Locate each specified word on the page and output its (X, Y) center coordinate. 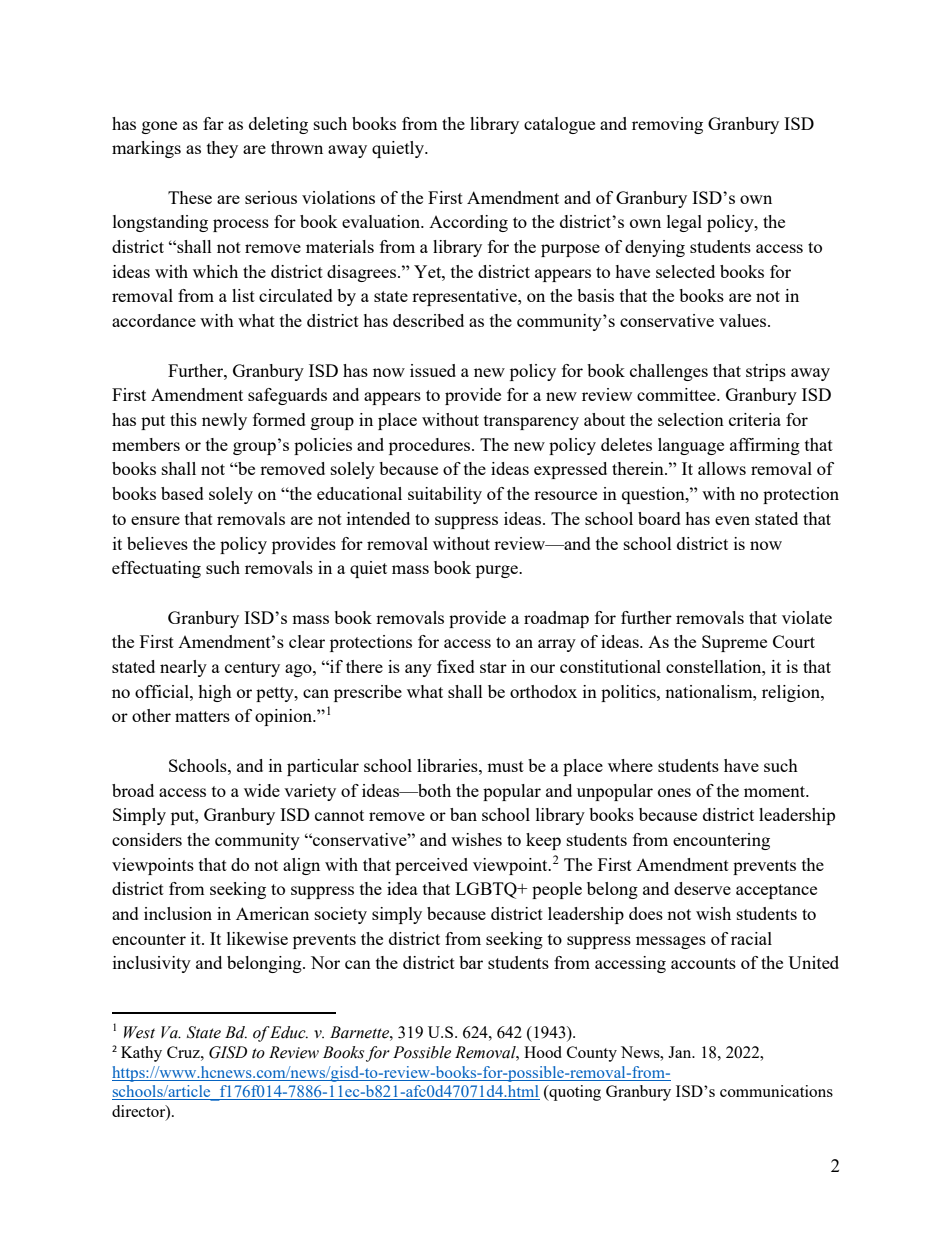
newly (224, 421)
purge (498, 571)
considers (147, 839)
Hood (543, 1052)
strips (766, 372)
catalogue (559, 125)
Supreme (734, 643)
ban (463, 814)
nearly (183, 668)
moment (776, 791)
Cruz (184, 1052)
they (222, 149)
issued (433, 370)
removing (667, 125)
